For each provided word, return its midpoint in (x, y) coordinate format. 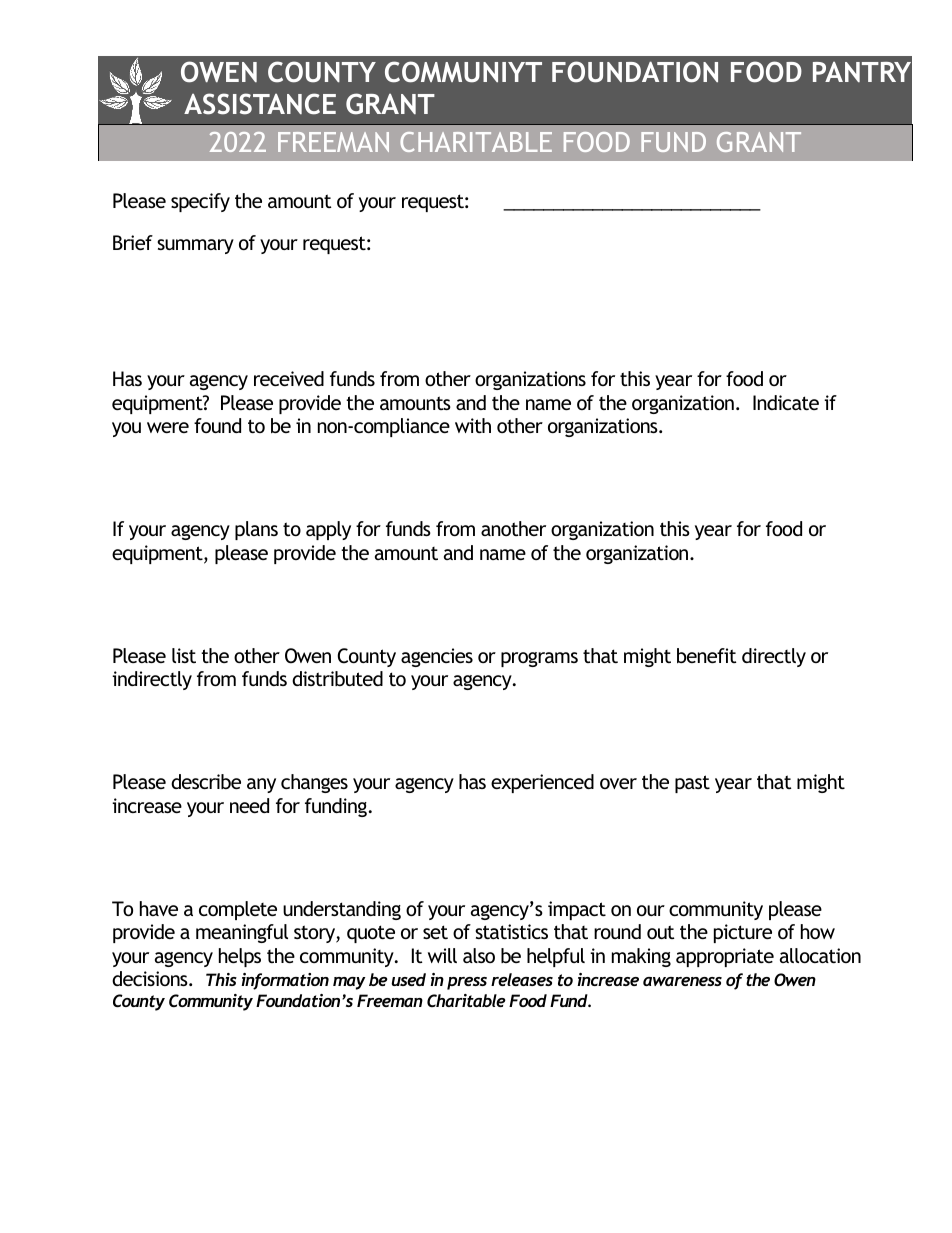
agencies (437, 657)
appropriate (725, 957)
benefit (707, 655)
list (184, 655)
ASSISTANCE (260, 104)
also (479, 955)
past (692, 784)
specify (200, 202)
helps (240, 957)
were (168, 427)
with (473, 425)
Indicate (786, 402)
